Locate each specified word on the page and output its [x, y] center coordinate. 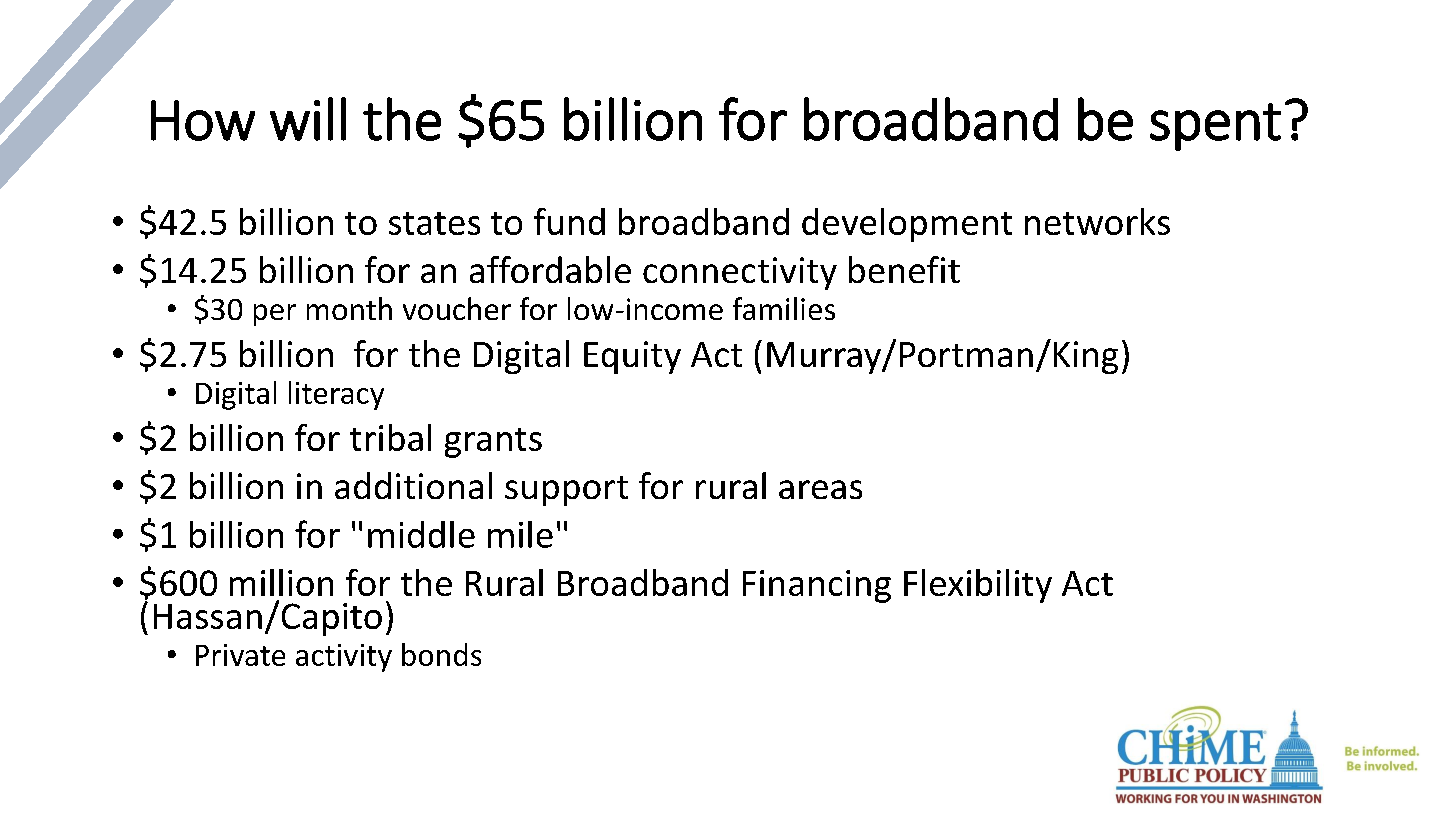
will [308, 119]
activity [344, 658]
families [784, 308]
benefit [904, 269]
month [349, 308]
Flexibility [978, 586]
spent [1215, 127]
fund [569, 221]
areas [820, 489]
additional [413, 485]
